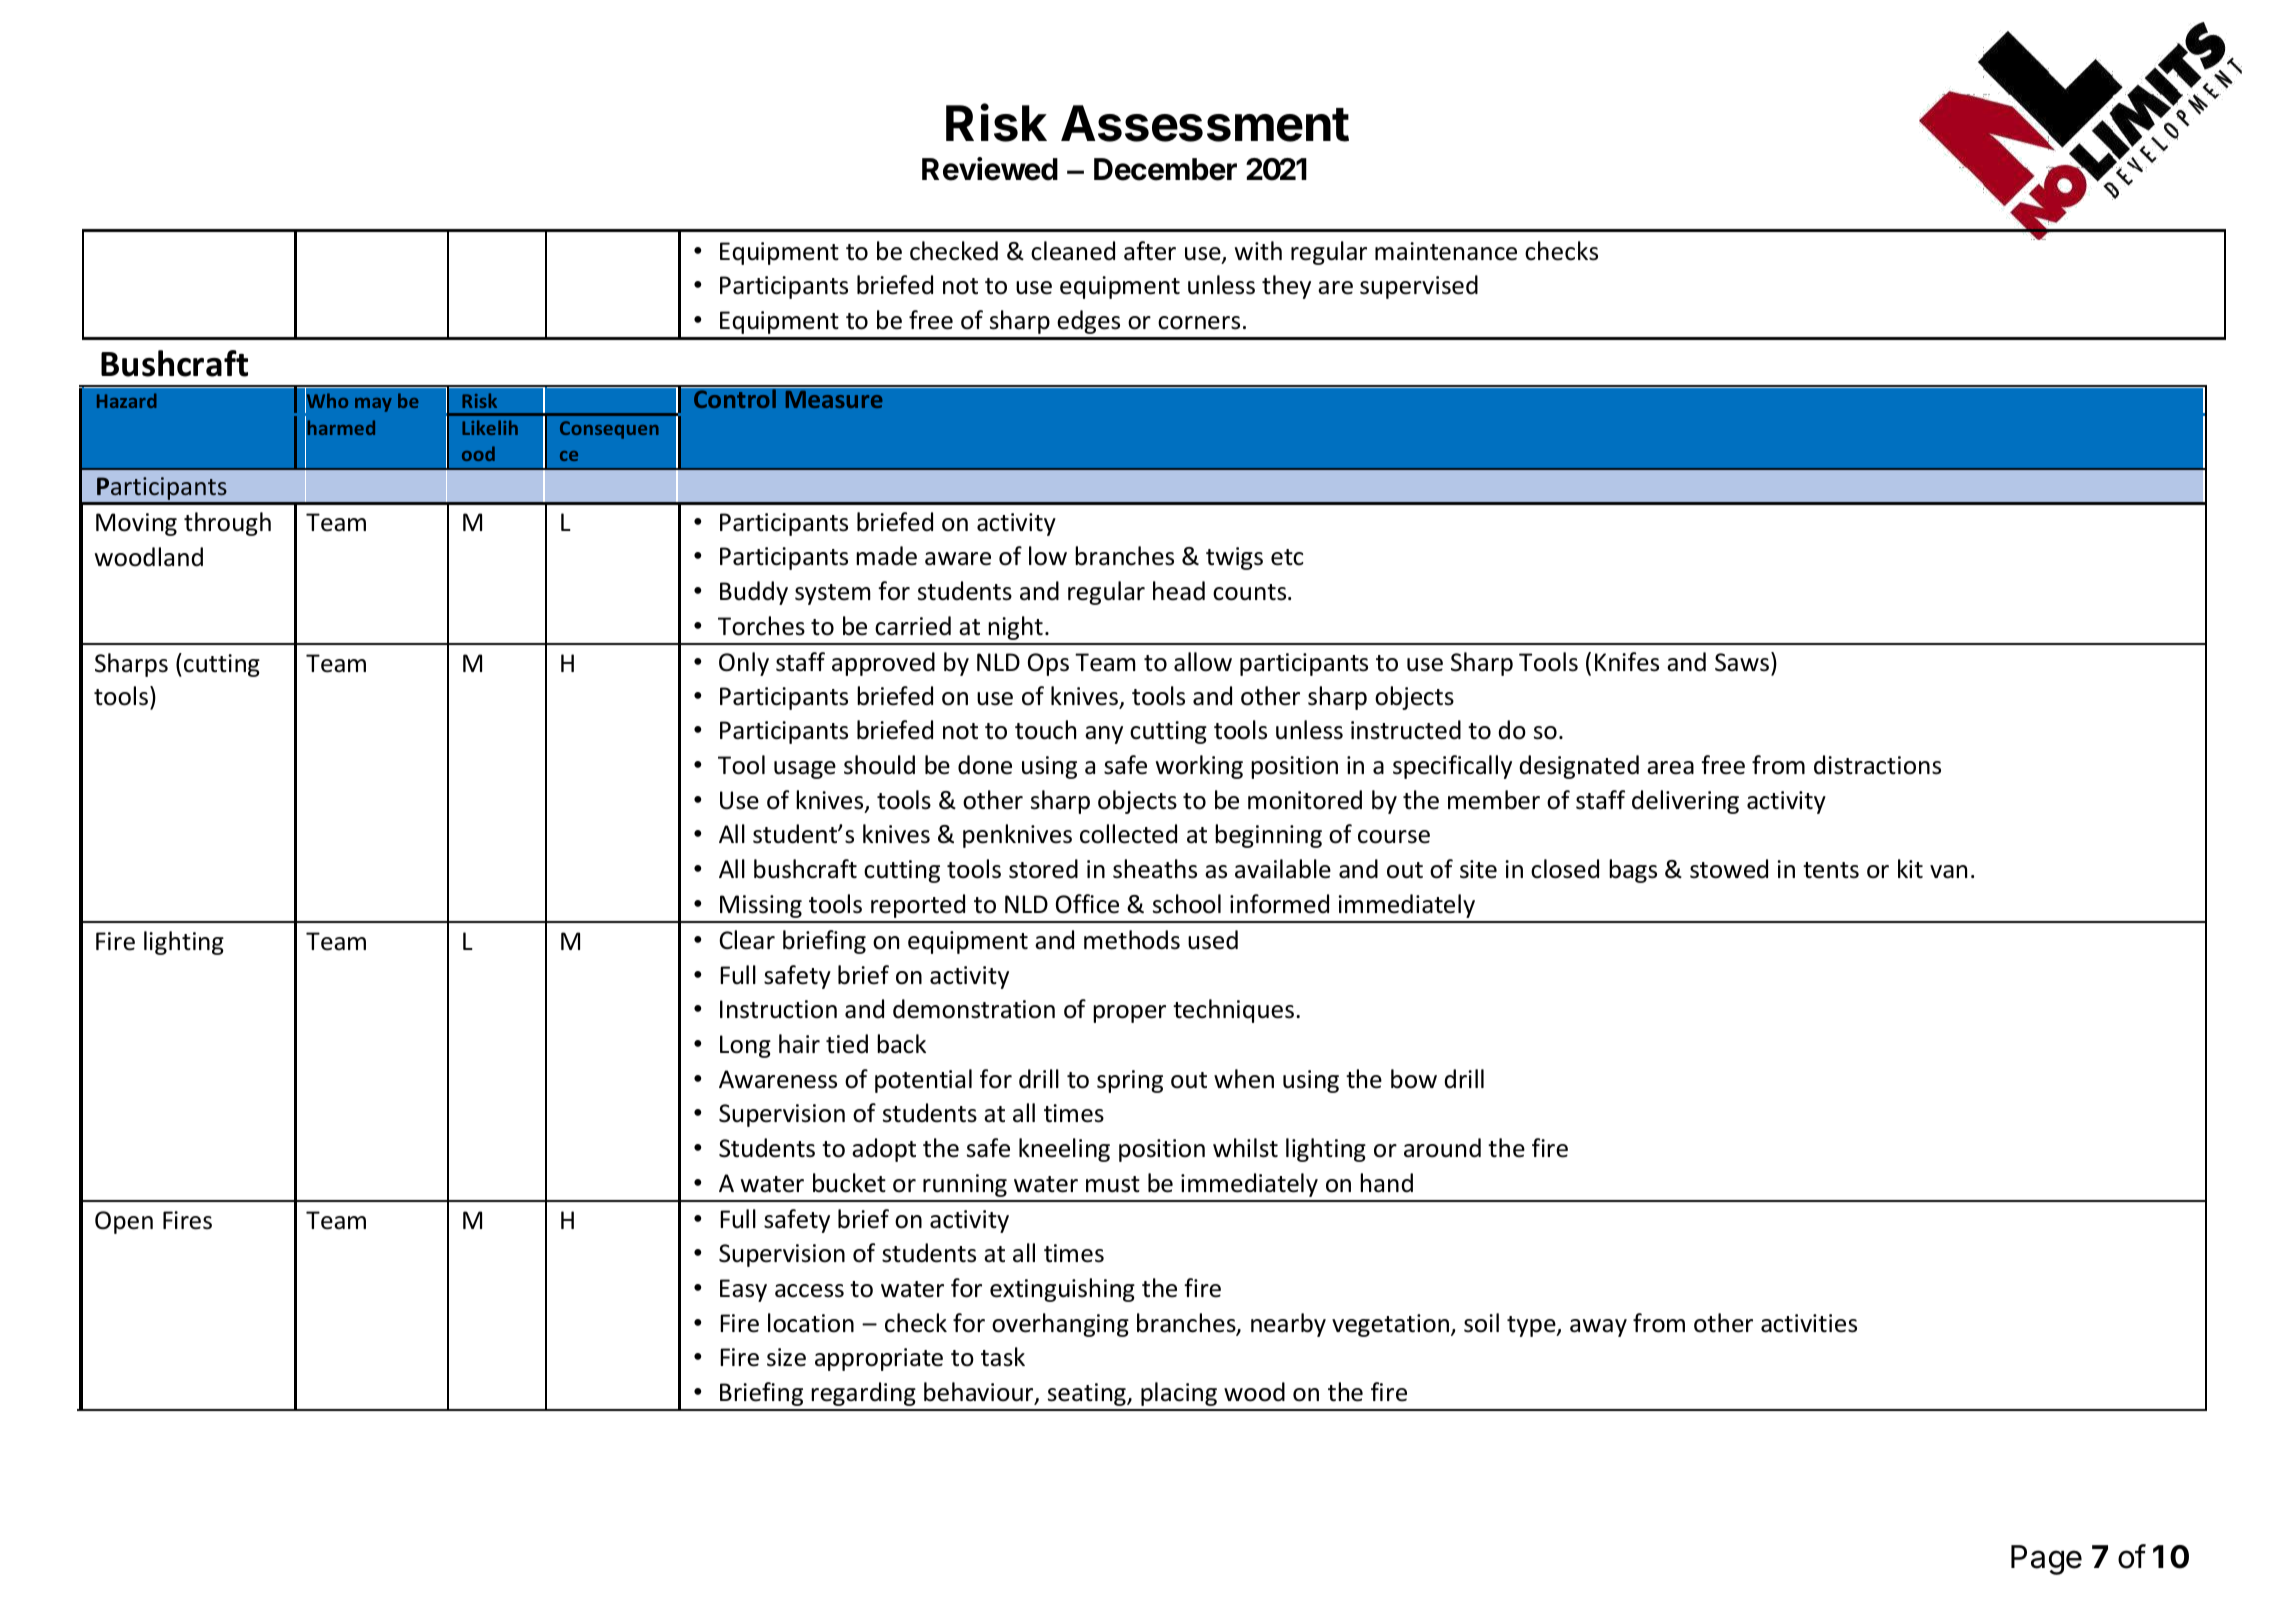  What do you see at coordinates (1831, 870) in the image?
I see `tents` at bounding box center [1831, 870].
